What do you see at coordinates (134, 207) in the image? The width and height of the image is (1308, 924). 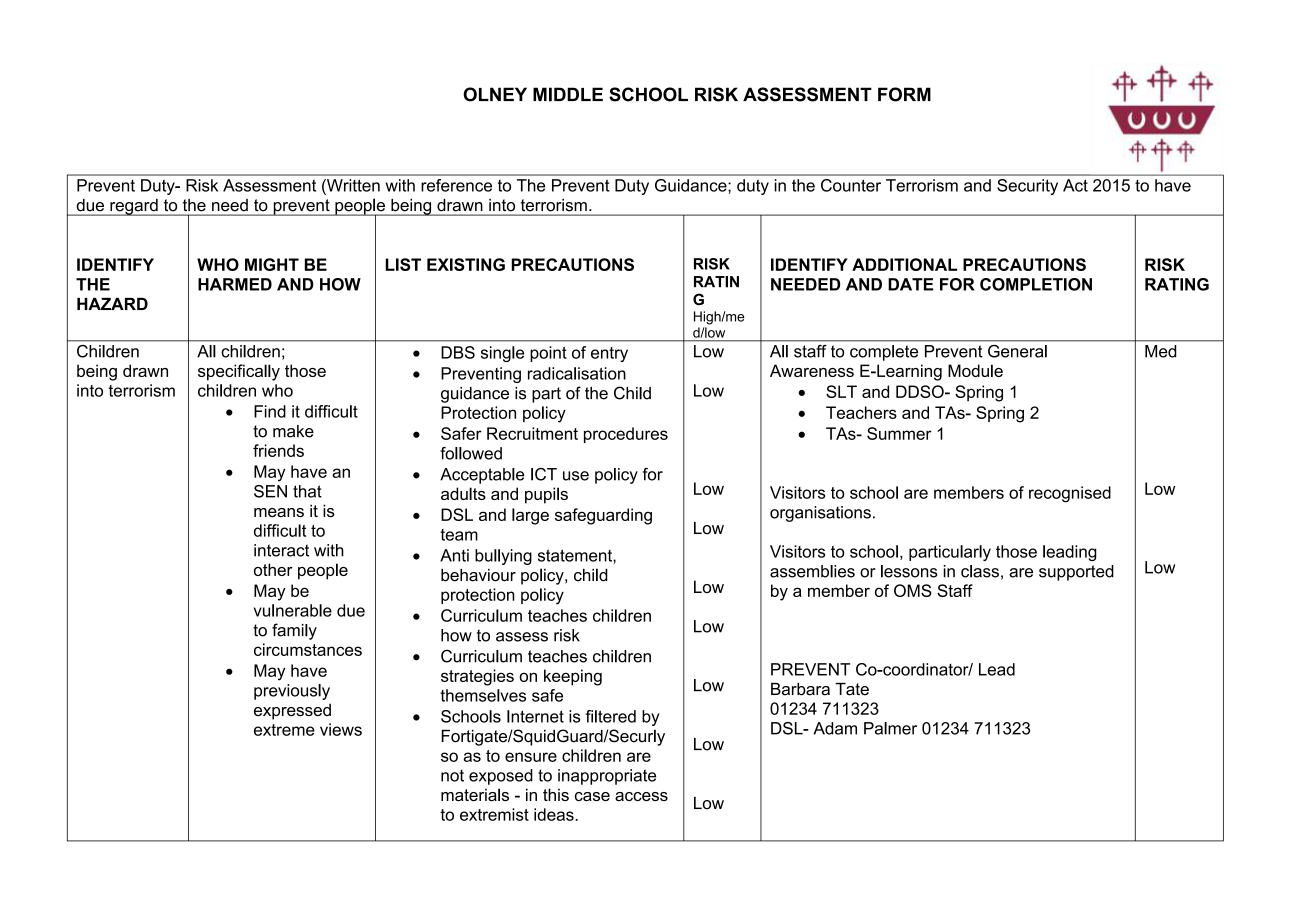 I see `regard` at bounding box center [134, 207].
